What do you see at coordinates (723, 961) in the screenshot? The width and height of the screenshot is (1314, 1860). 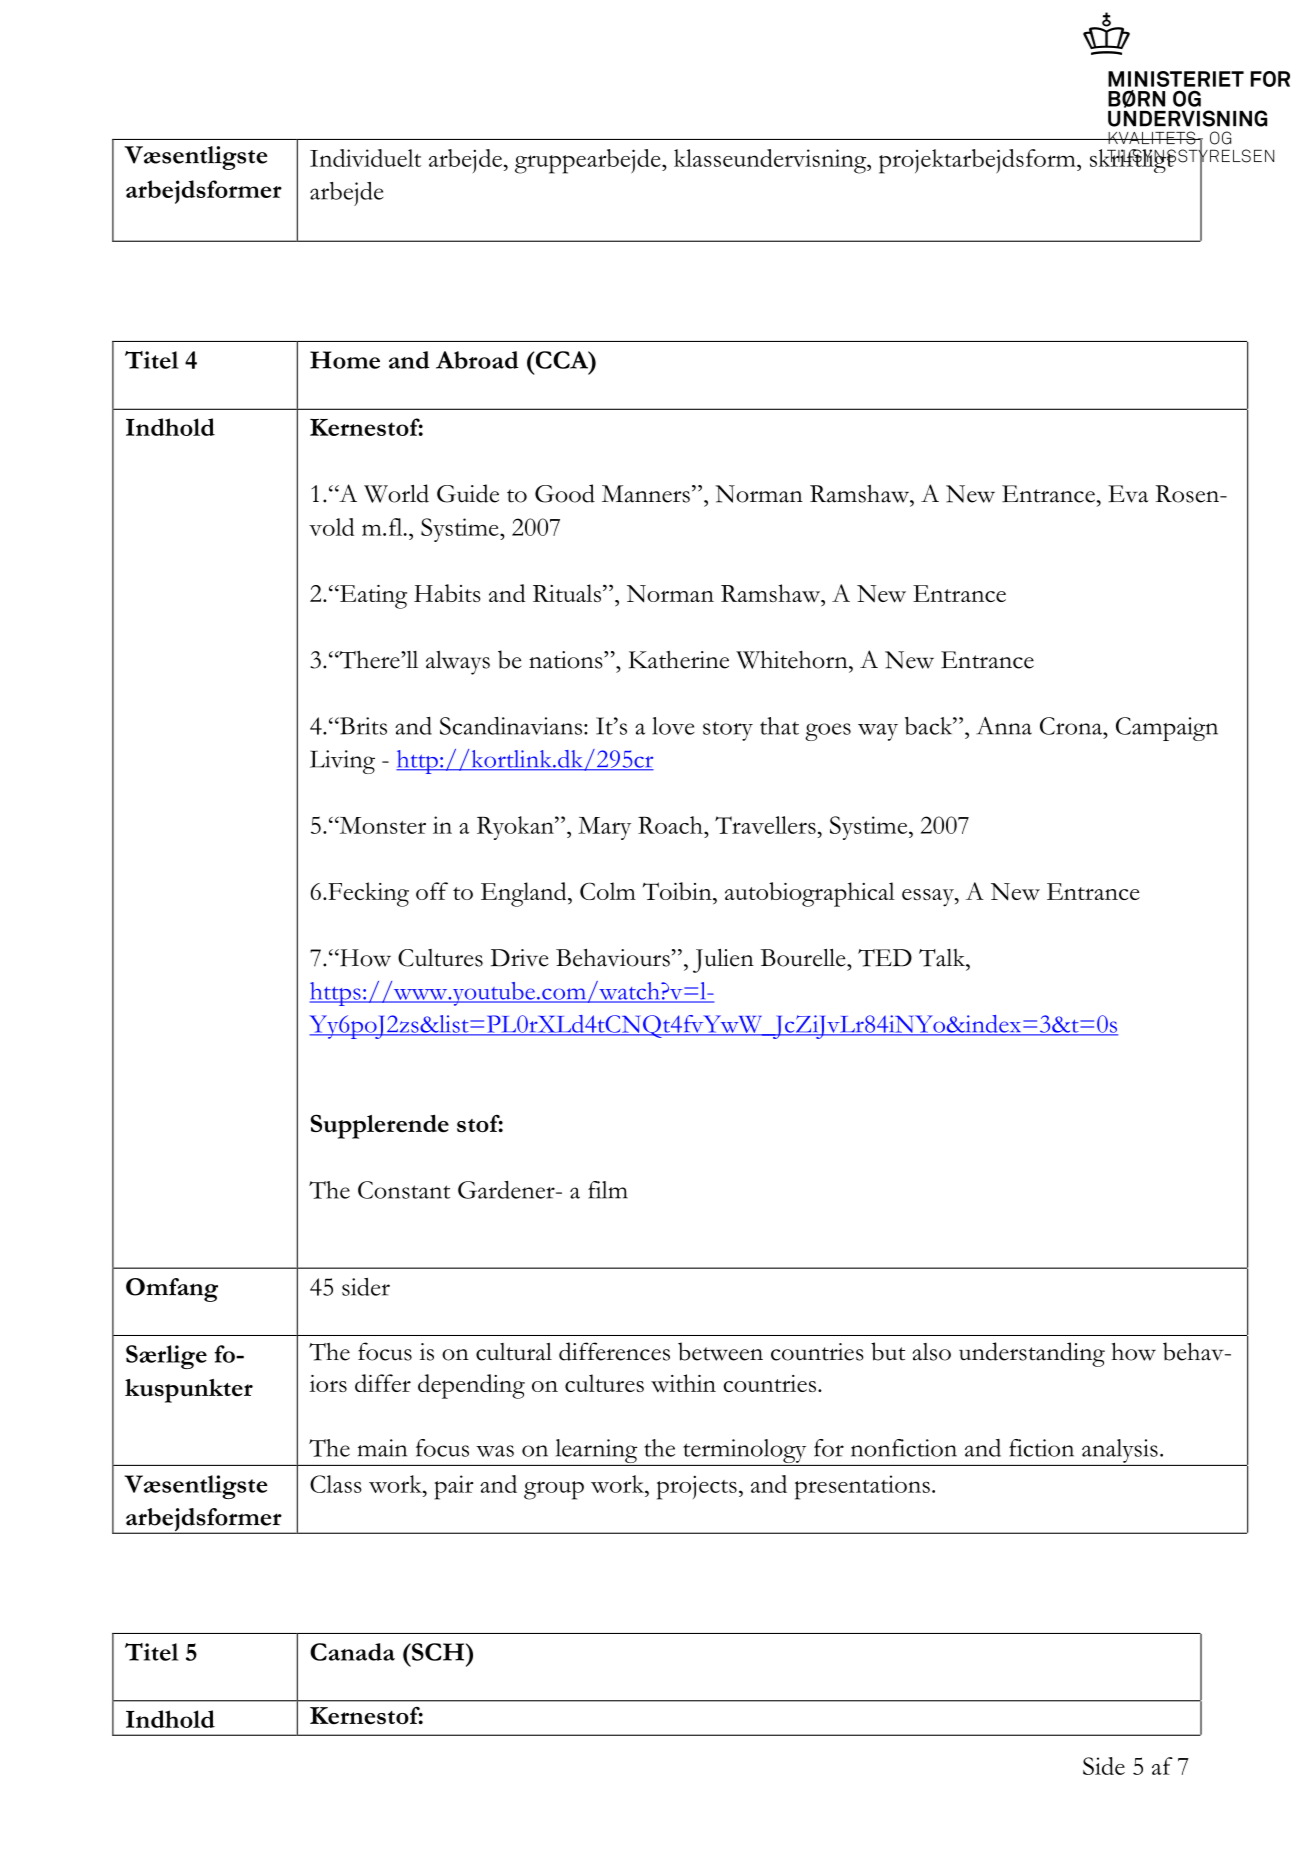 I see `Julien` at bounding box center [723, 961].
